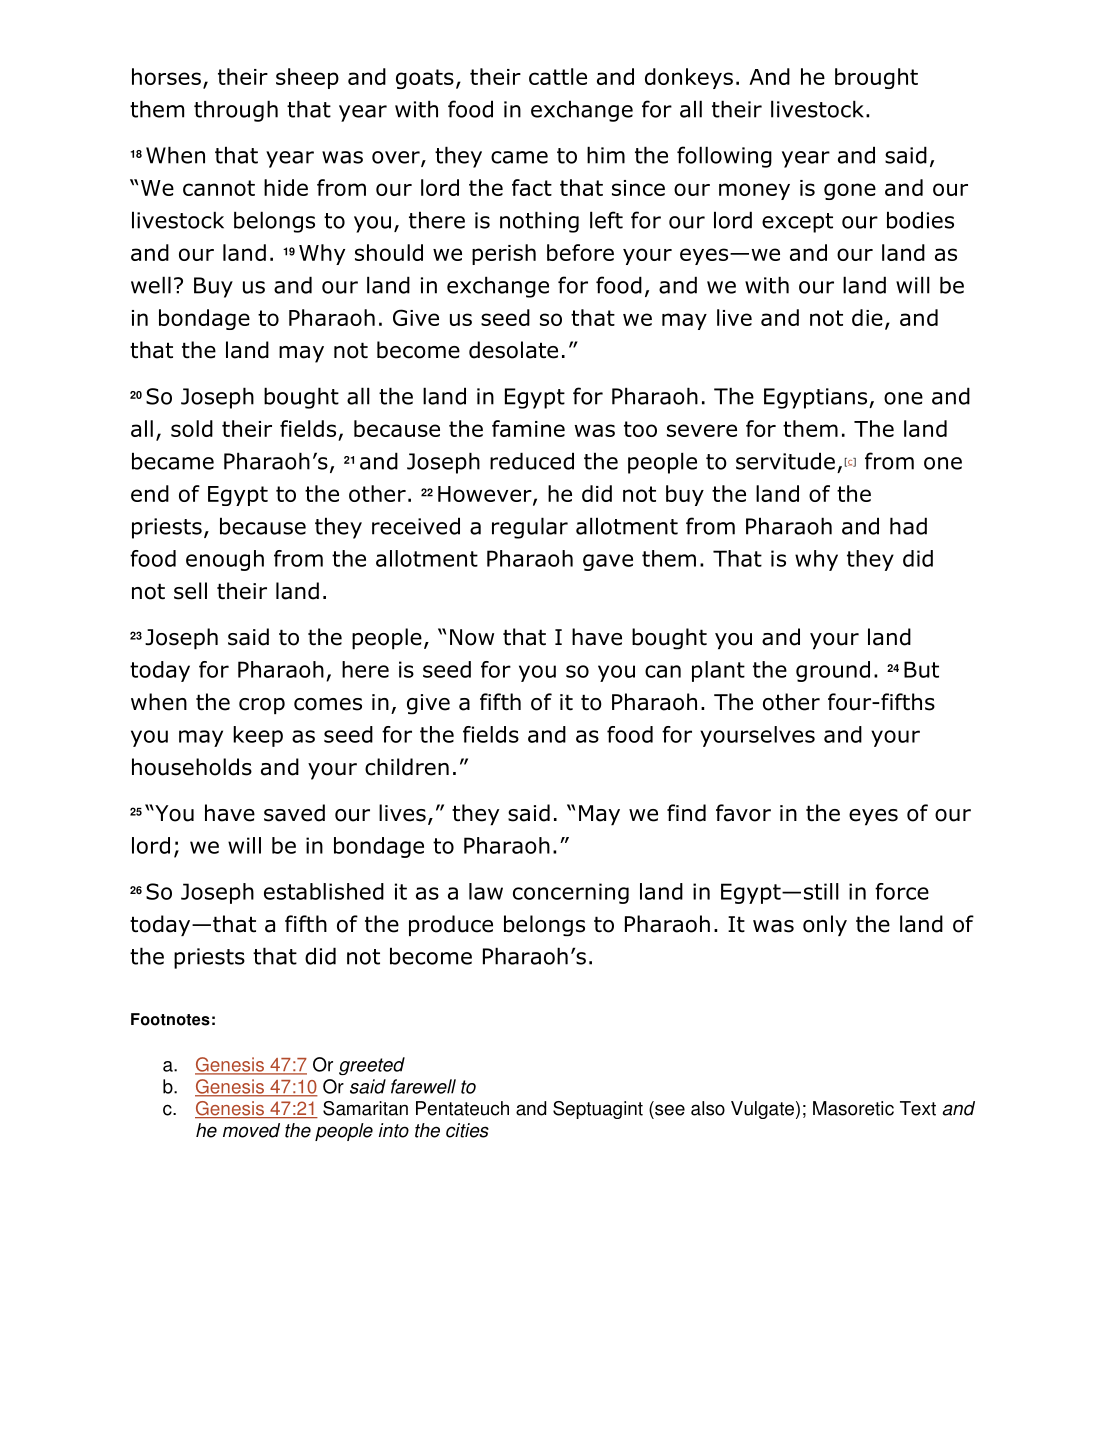 The height and width of the screenshot is (1429, 1105). Describe the element at coordinates (528, 428) in the screenshot. I see `famine` at that location.
